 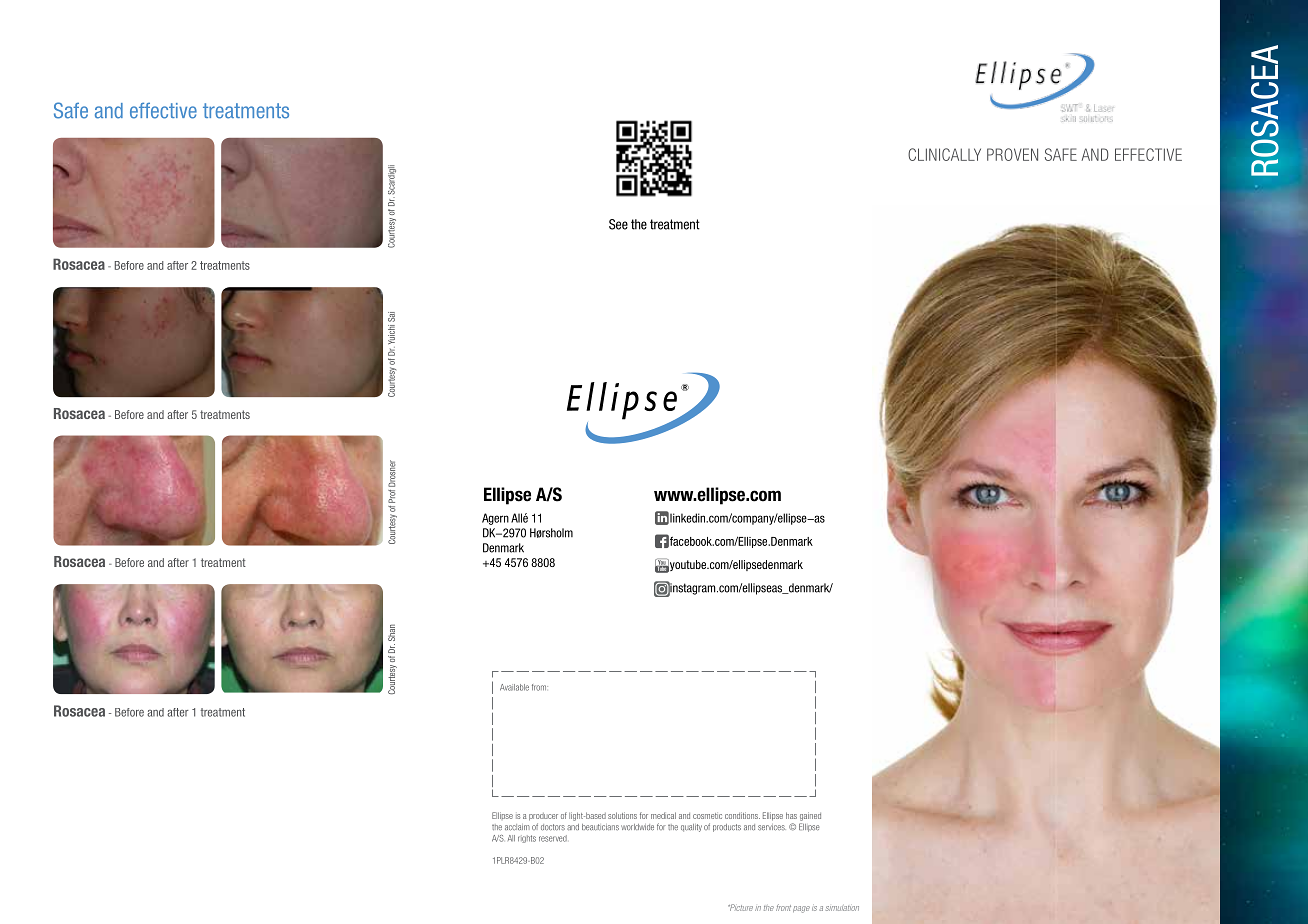 What do you see at coordinates (553, 838) in the screenshot?
I see `reserved` at bounding box center [553, 838].
